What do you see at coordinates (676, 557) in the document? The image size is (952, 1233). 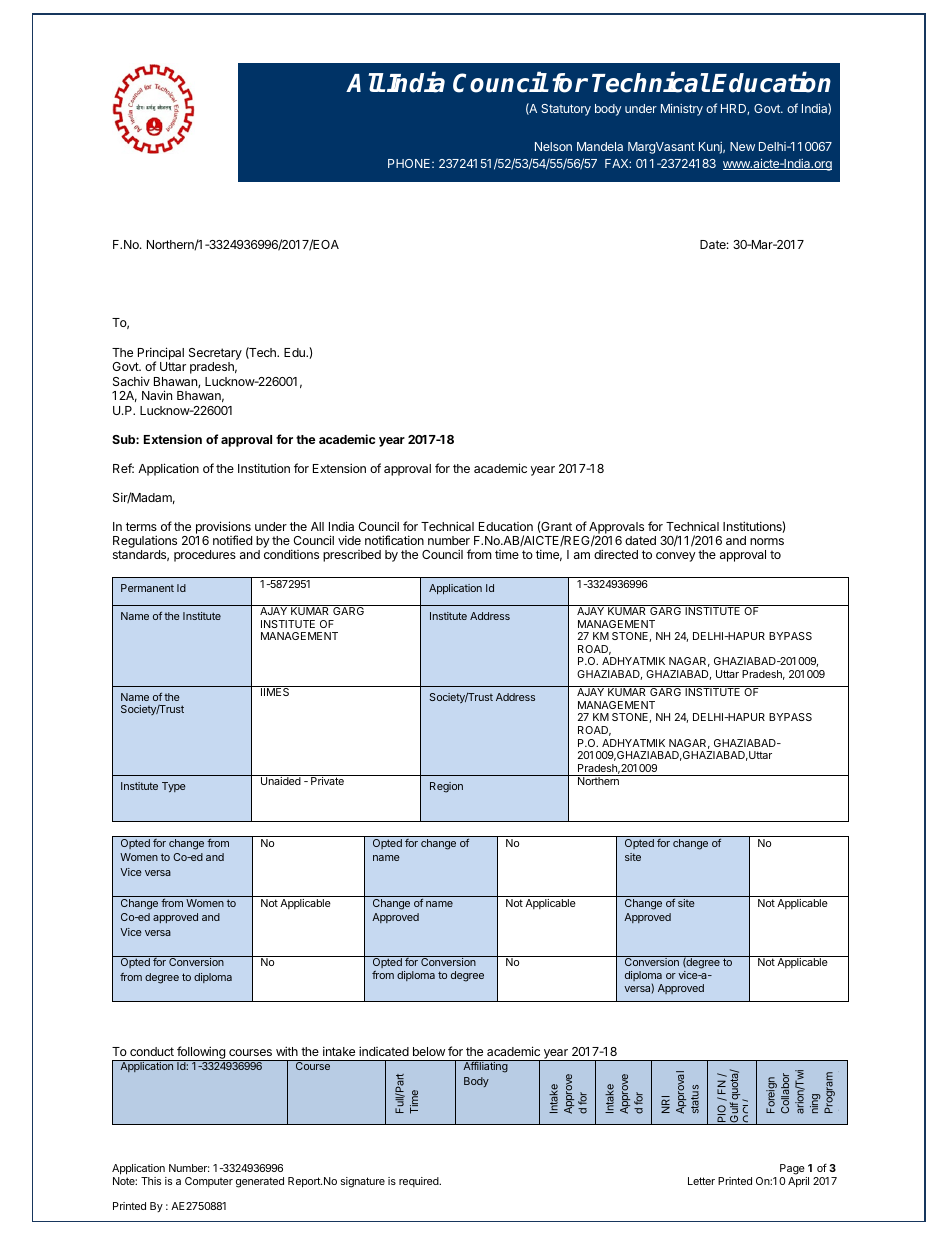 I see `convey` at bounding box center [676, 557].
